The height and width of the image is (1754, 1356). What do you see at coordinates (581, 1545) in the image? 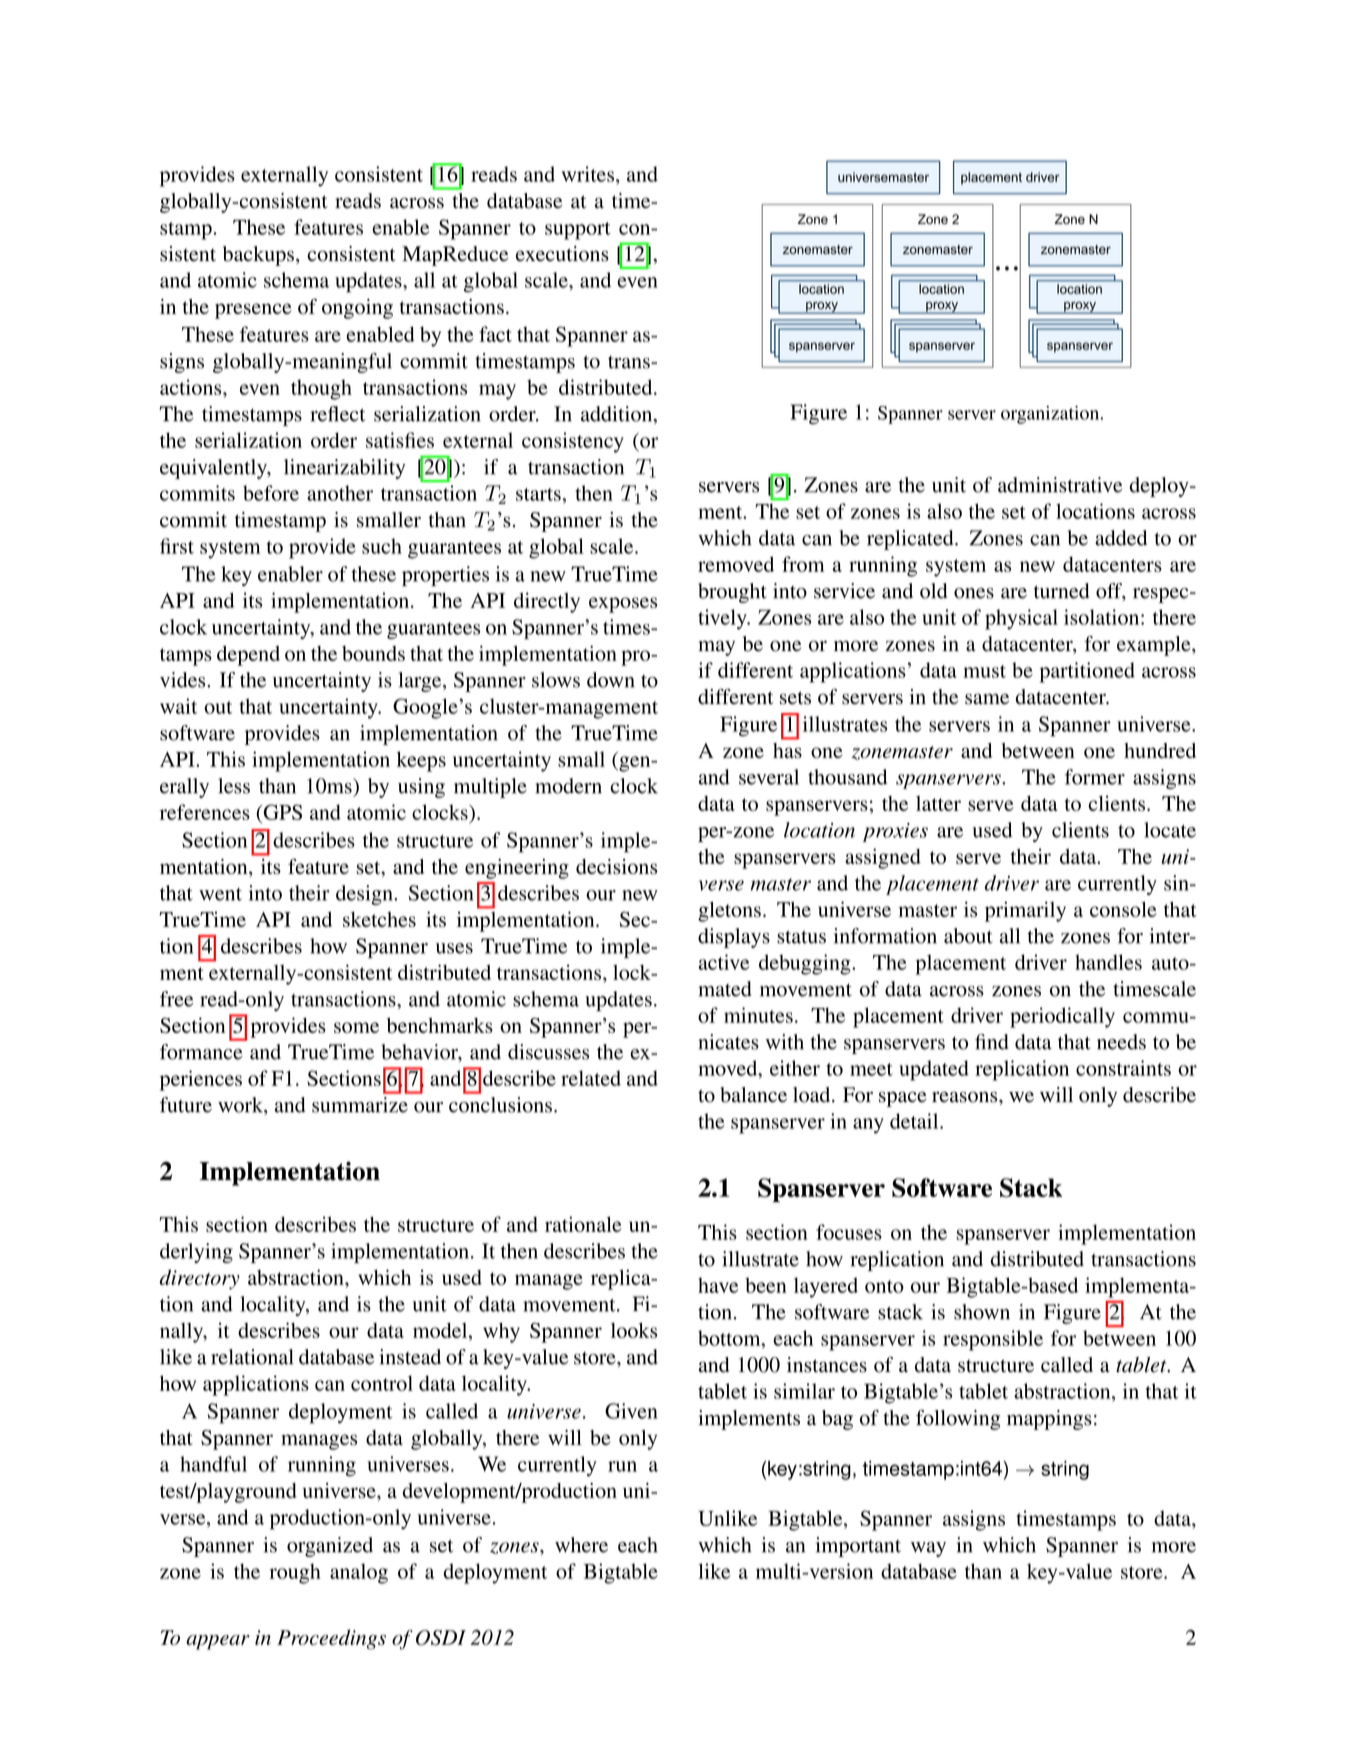
I see `where` at bounding box center [581, 1545].
